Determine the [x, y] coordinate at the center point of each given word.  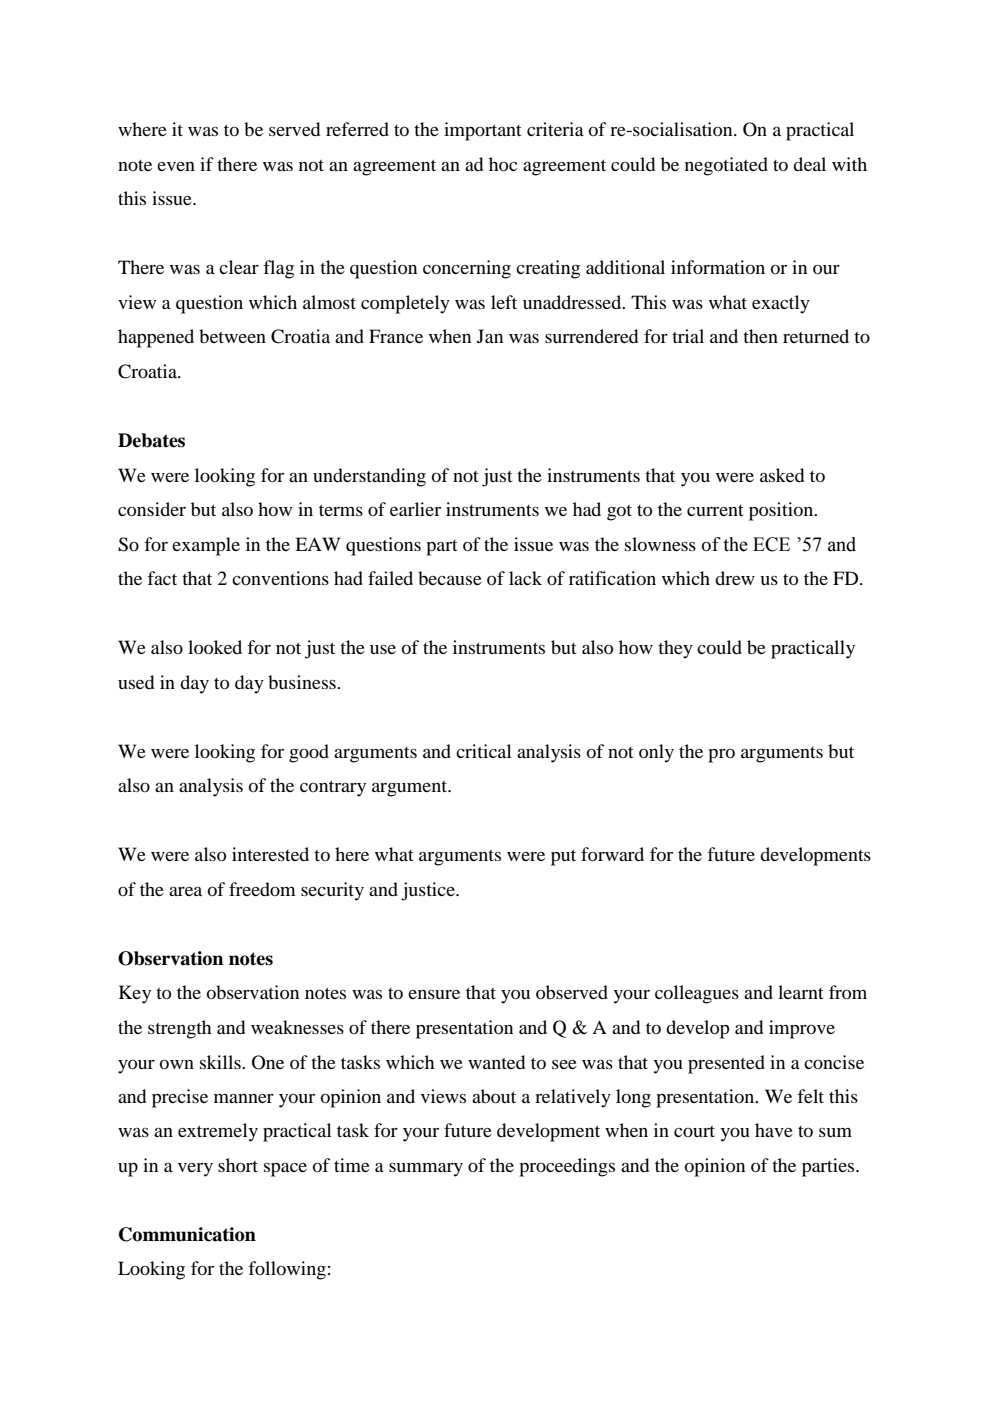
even [176, 166]
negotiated [726, 166]
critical [483, 751]
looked [215, 647]
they [675, 649]
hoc [503, 164]
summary [426, 1170]
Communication [187, 1234]
